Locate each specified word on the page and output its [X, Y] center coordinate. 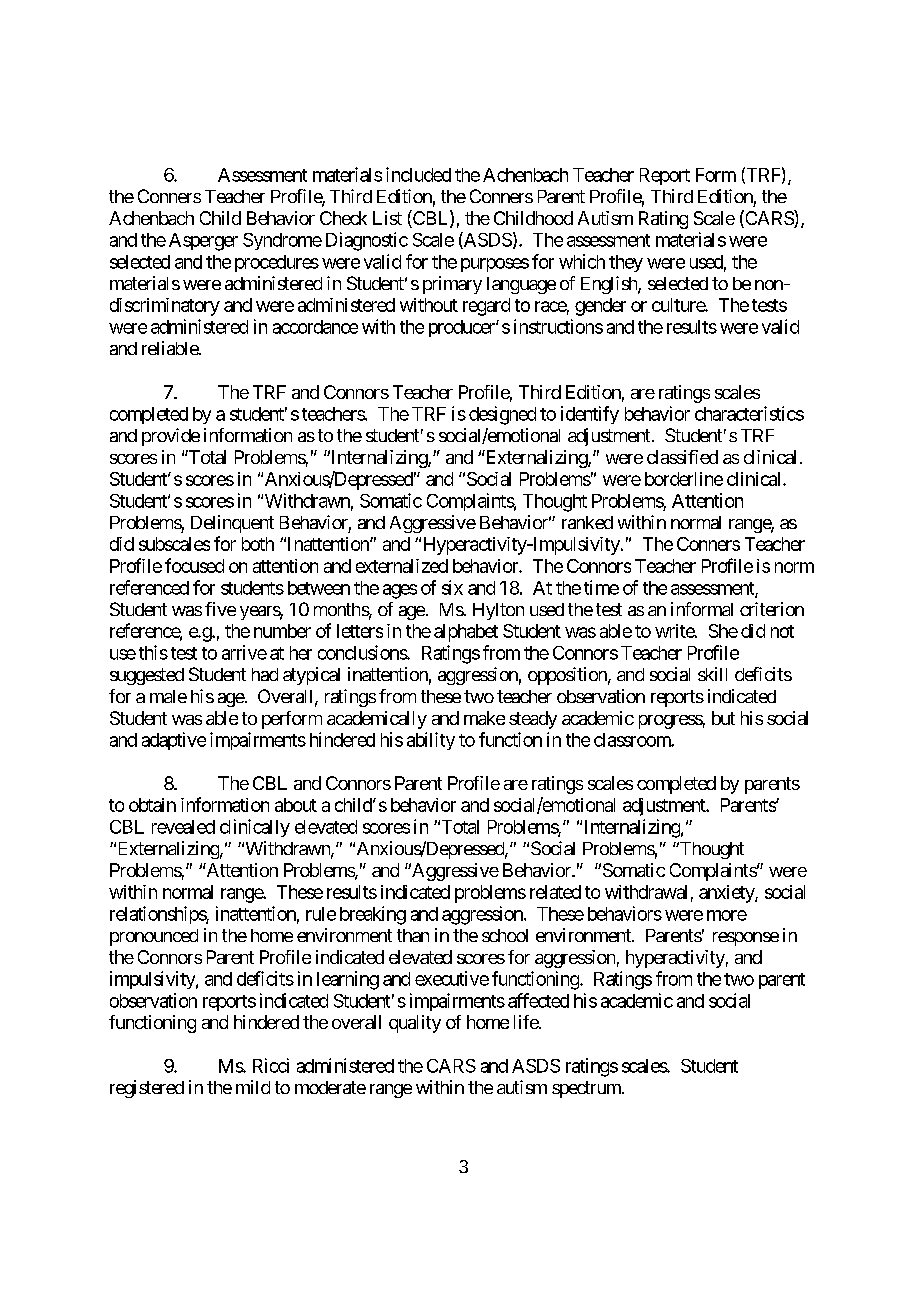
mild [253, 1087]
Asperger [203, 242]
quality [415, 1024]
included [418, 174]
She [723, 631]
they [626, 263]
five [220, 609]
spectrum [587, 1089]
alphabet [466, 633]
